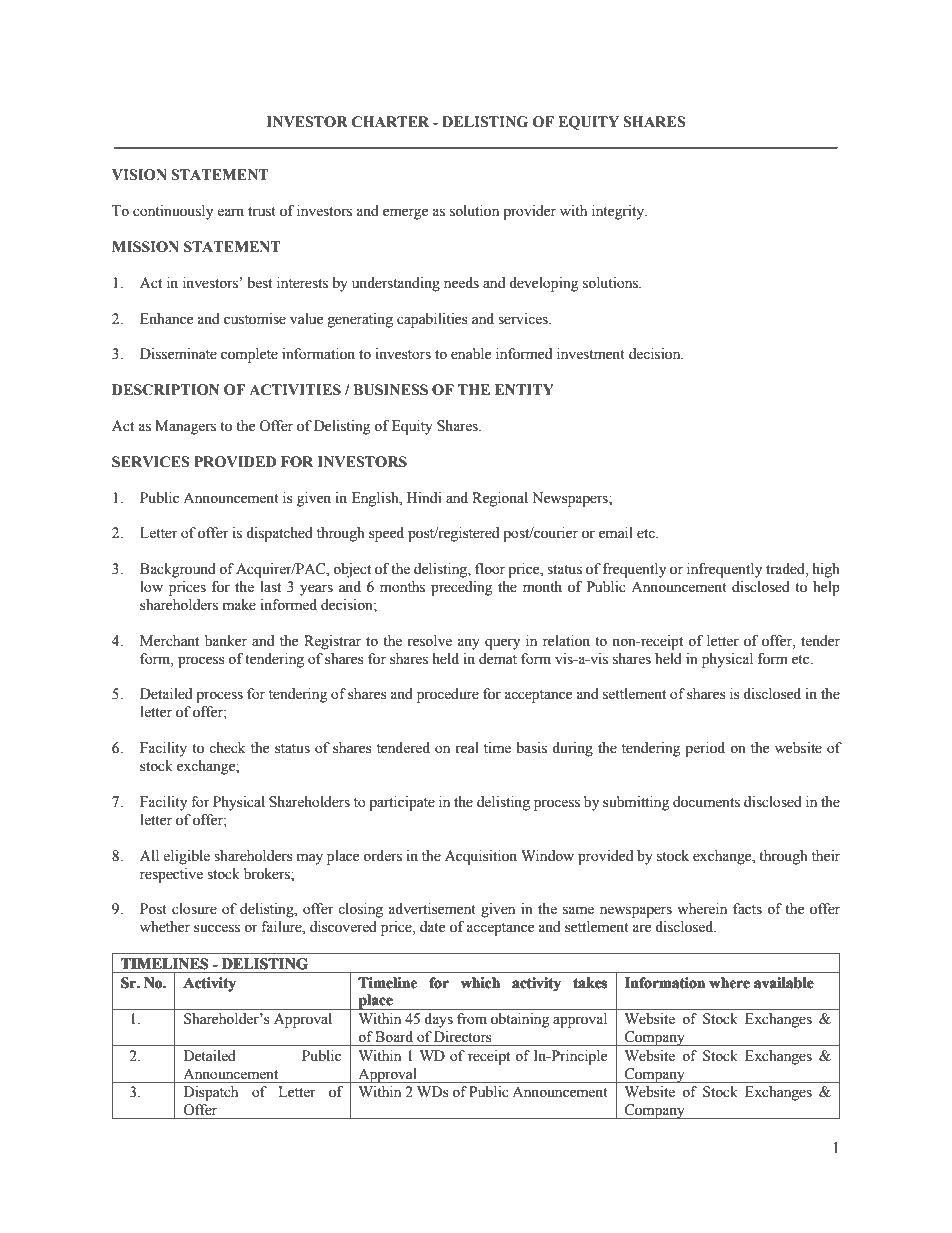 The width and height of the screenshot is (952, 1233). Describe the element at coordinates (217, 928) in the screenshot. I see `success` at that location.
